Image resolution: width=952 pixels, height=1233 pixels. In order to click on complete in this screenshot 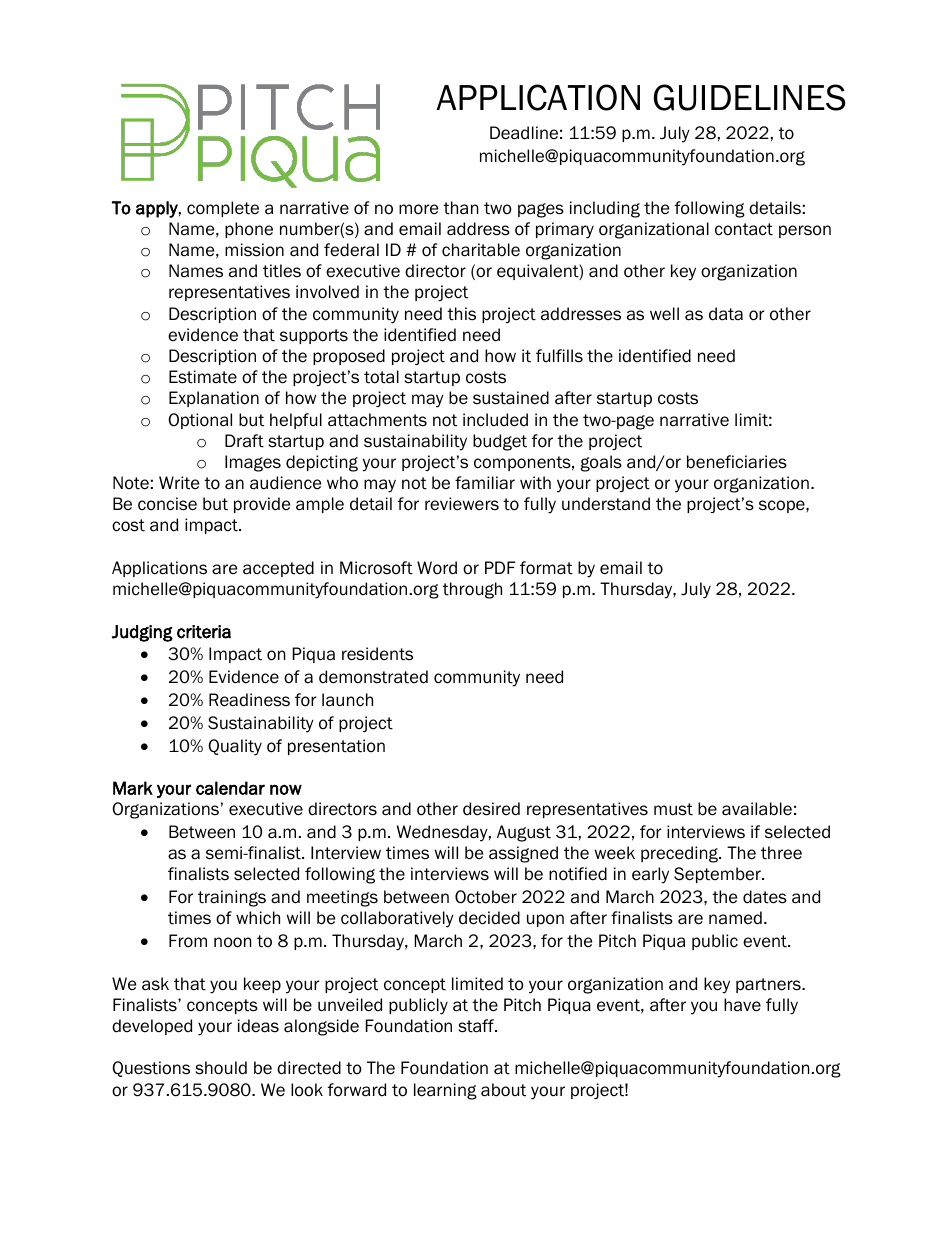, I will do `click(223, 209)`.
